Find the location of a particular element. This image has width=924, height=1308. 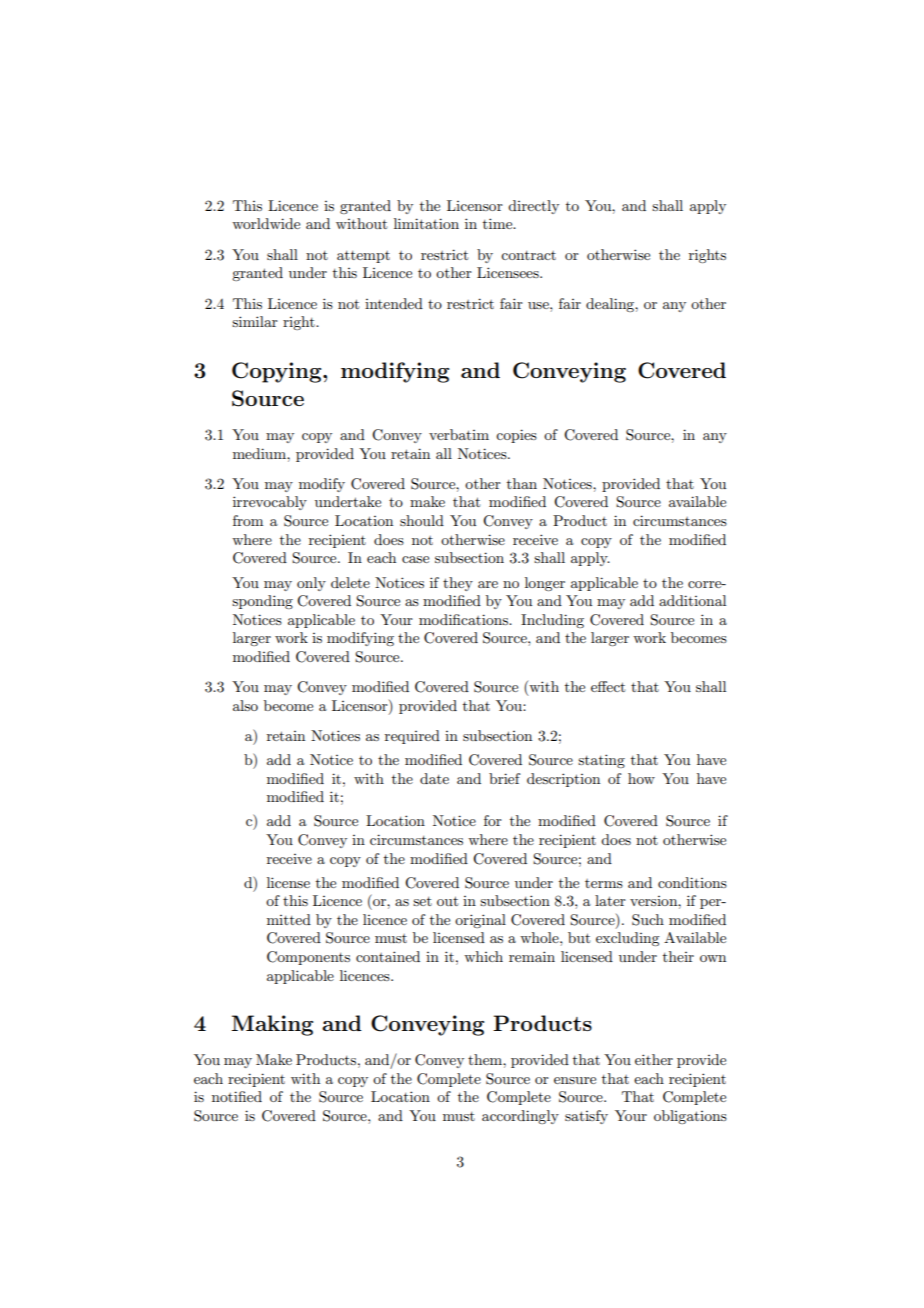

directly is located at coordinates (533, 207).
